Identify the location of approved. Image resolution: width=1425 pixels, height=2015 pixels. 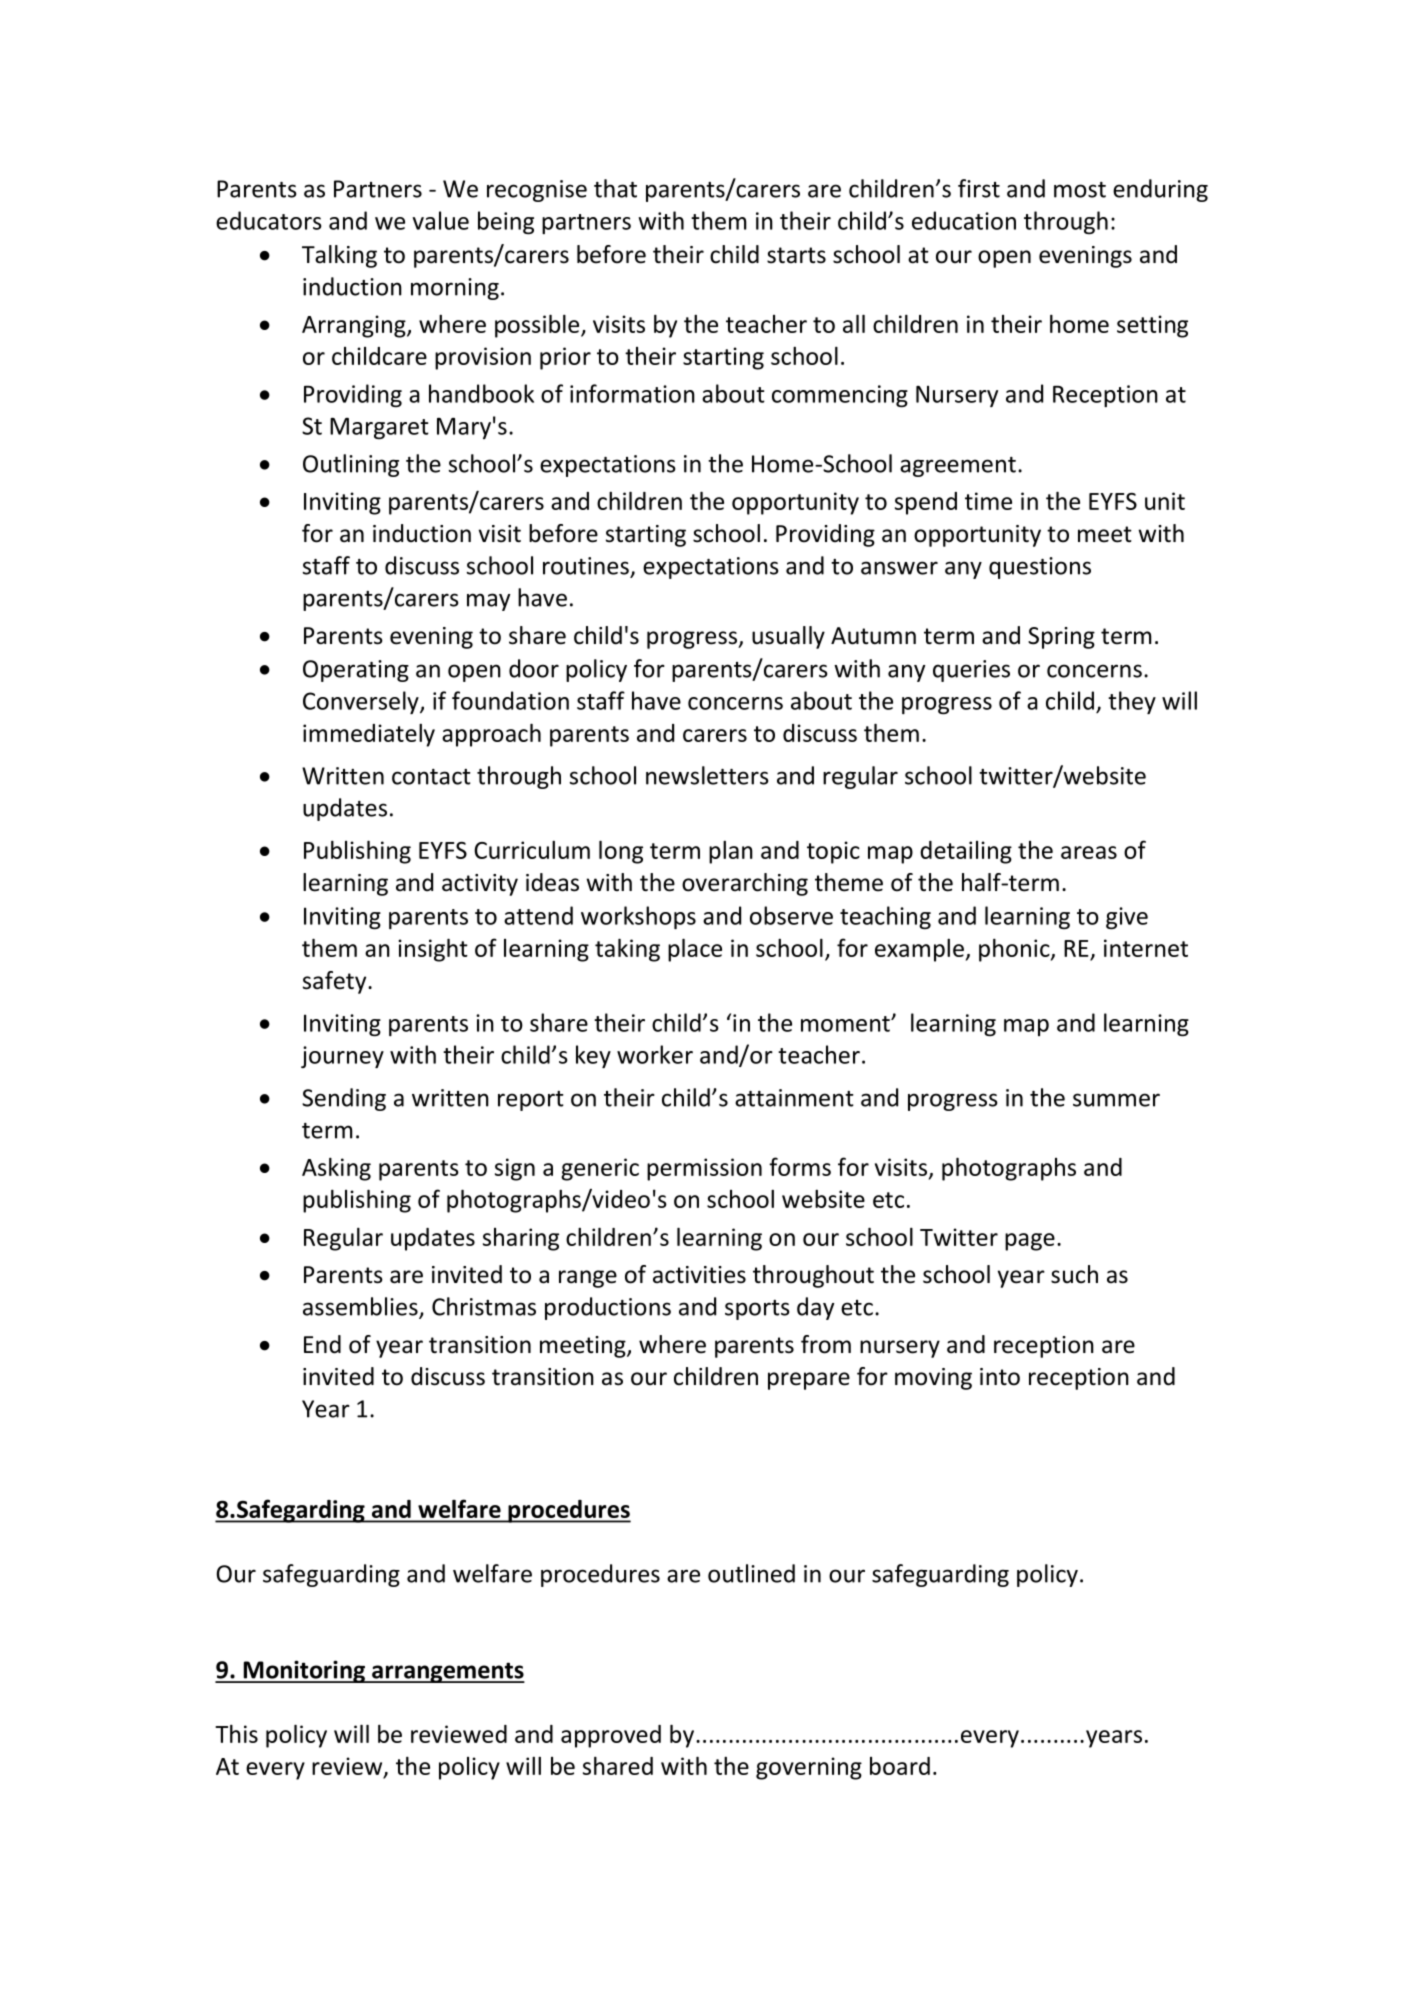
(611, 1736).
